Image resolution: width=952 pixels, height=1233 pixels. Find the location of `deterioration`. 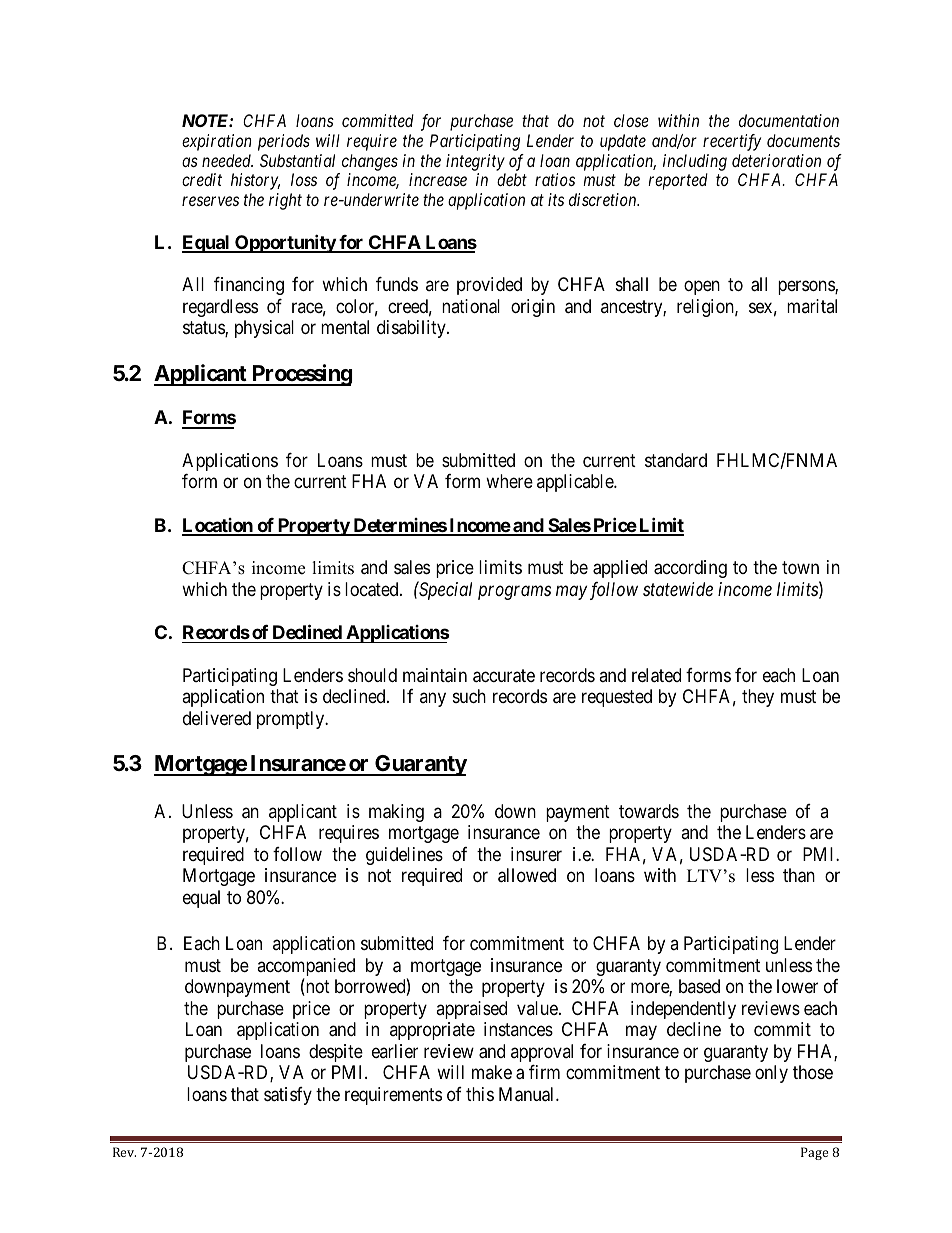

deterioration is located at coordinates (776, 160).
